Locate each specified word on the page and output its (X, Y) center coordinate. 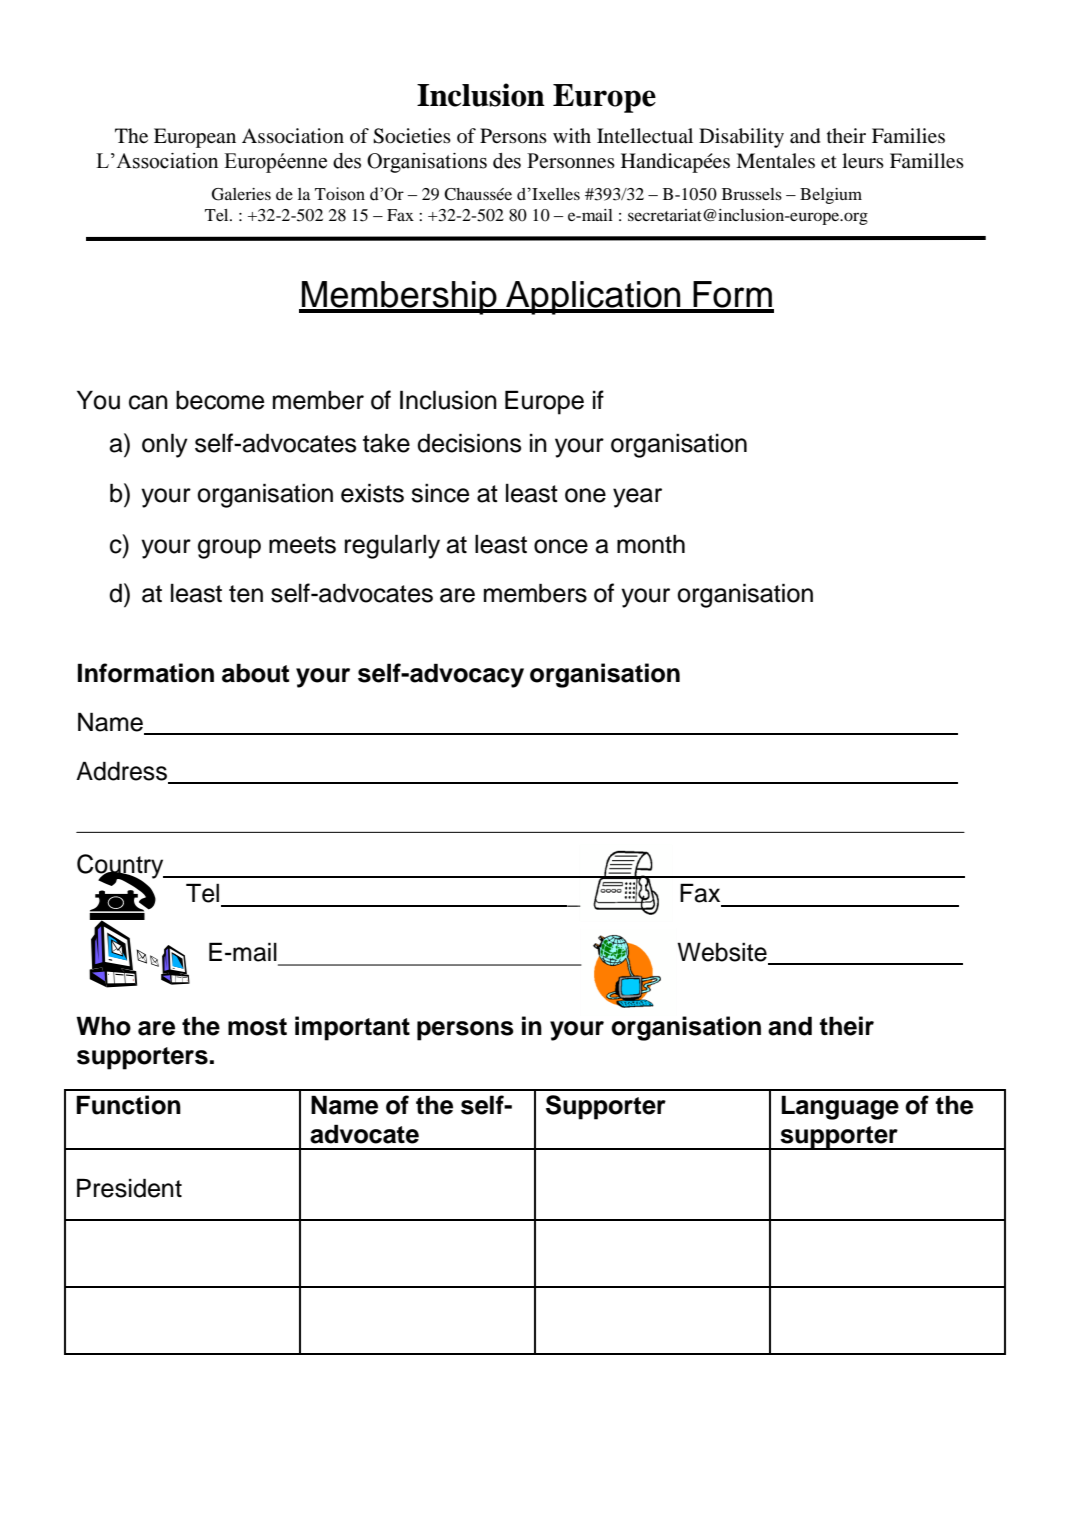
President (129, 1188)
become (220, 400)
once (561, 546)
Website (723, 953)
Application (593, 298)
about (255, 673)
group (229, 549)
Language (840, 1107)
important (352, 1028)
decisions (469, 443)
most (257, 1027)
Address (123, 772)
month (651, 544)
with (572, 135)
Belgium (831, 196)
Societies (412, 136)
